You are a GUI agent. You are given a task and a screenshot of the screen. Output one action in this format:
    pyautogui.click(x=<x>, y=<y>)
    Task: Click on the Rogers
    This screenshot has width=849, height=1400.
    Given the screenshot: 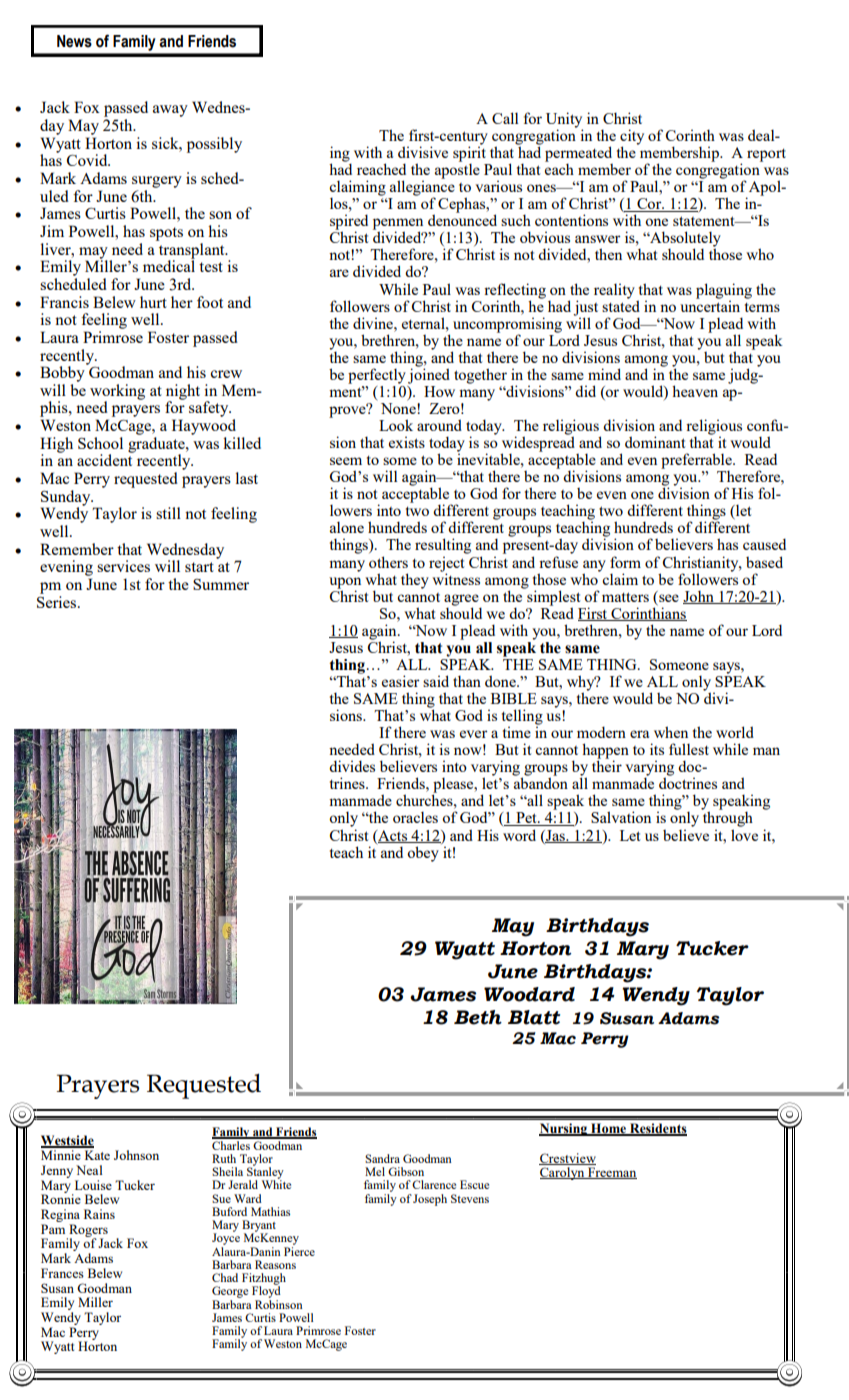 What is the action you would take?
    pyautogui.click(x=87, y=1231)
